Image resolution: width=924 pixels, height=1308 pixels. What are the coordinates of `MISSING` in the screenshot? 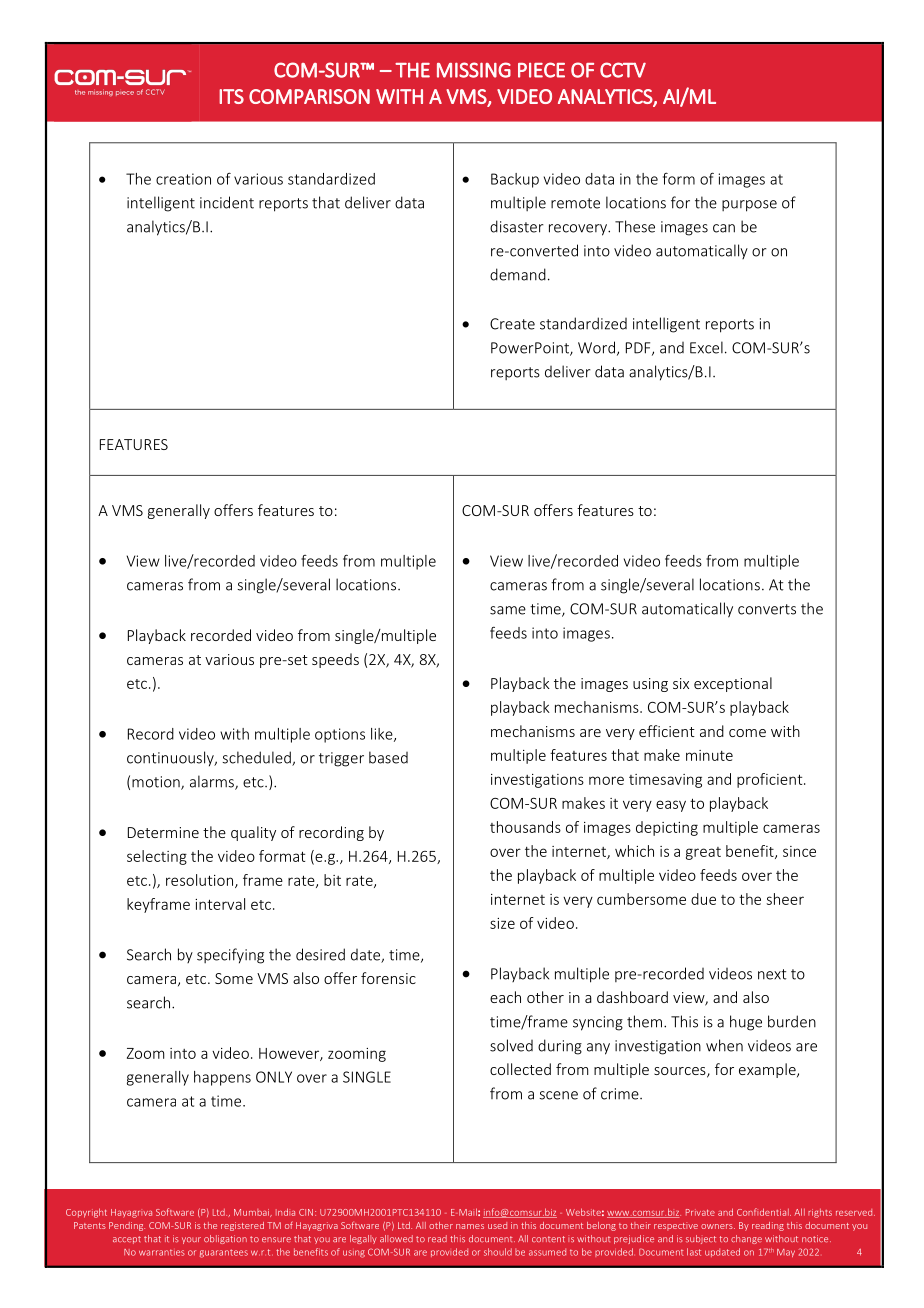 It's located at (474, 70).
